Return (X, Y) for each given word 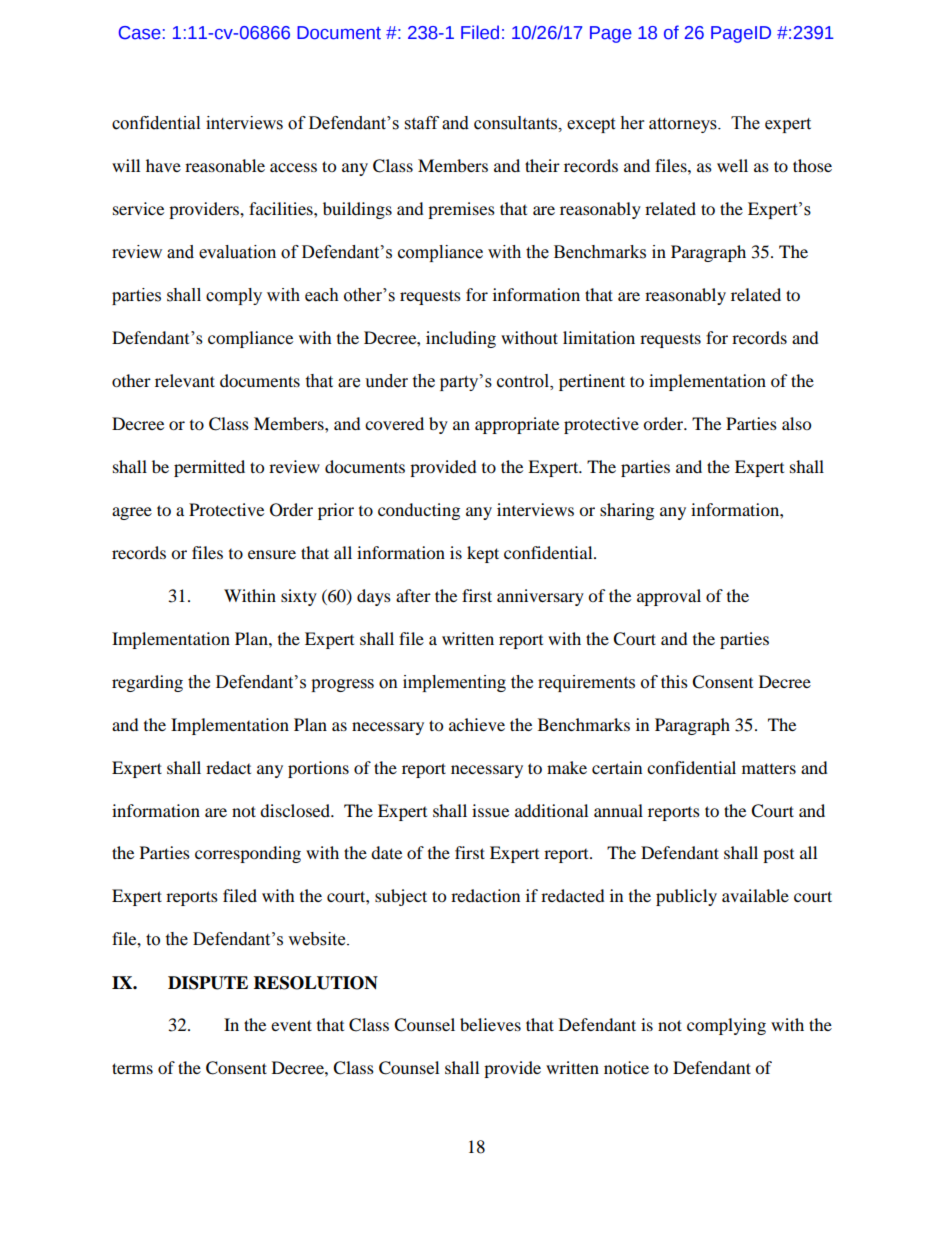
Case (140, 33)
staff (422, 123)
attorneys (684, 125)
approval (669, 597)
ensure (272, 554)
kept (483, 554)
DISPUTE (208, 983)
